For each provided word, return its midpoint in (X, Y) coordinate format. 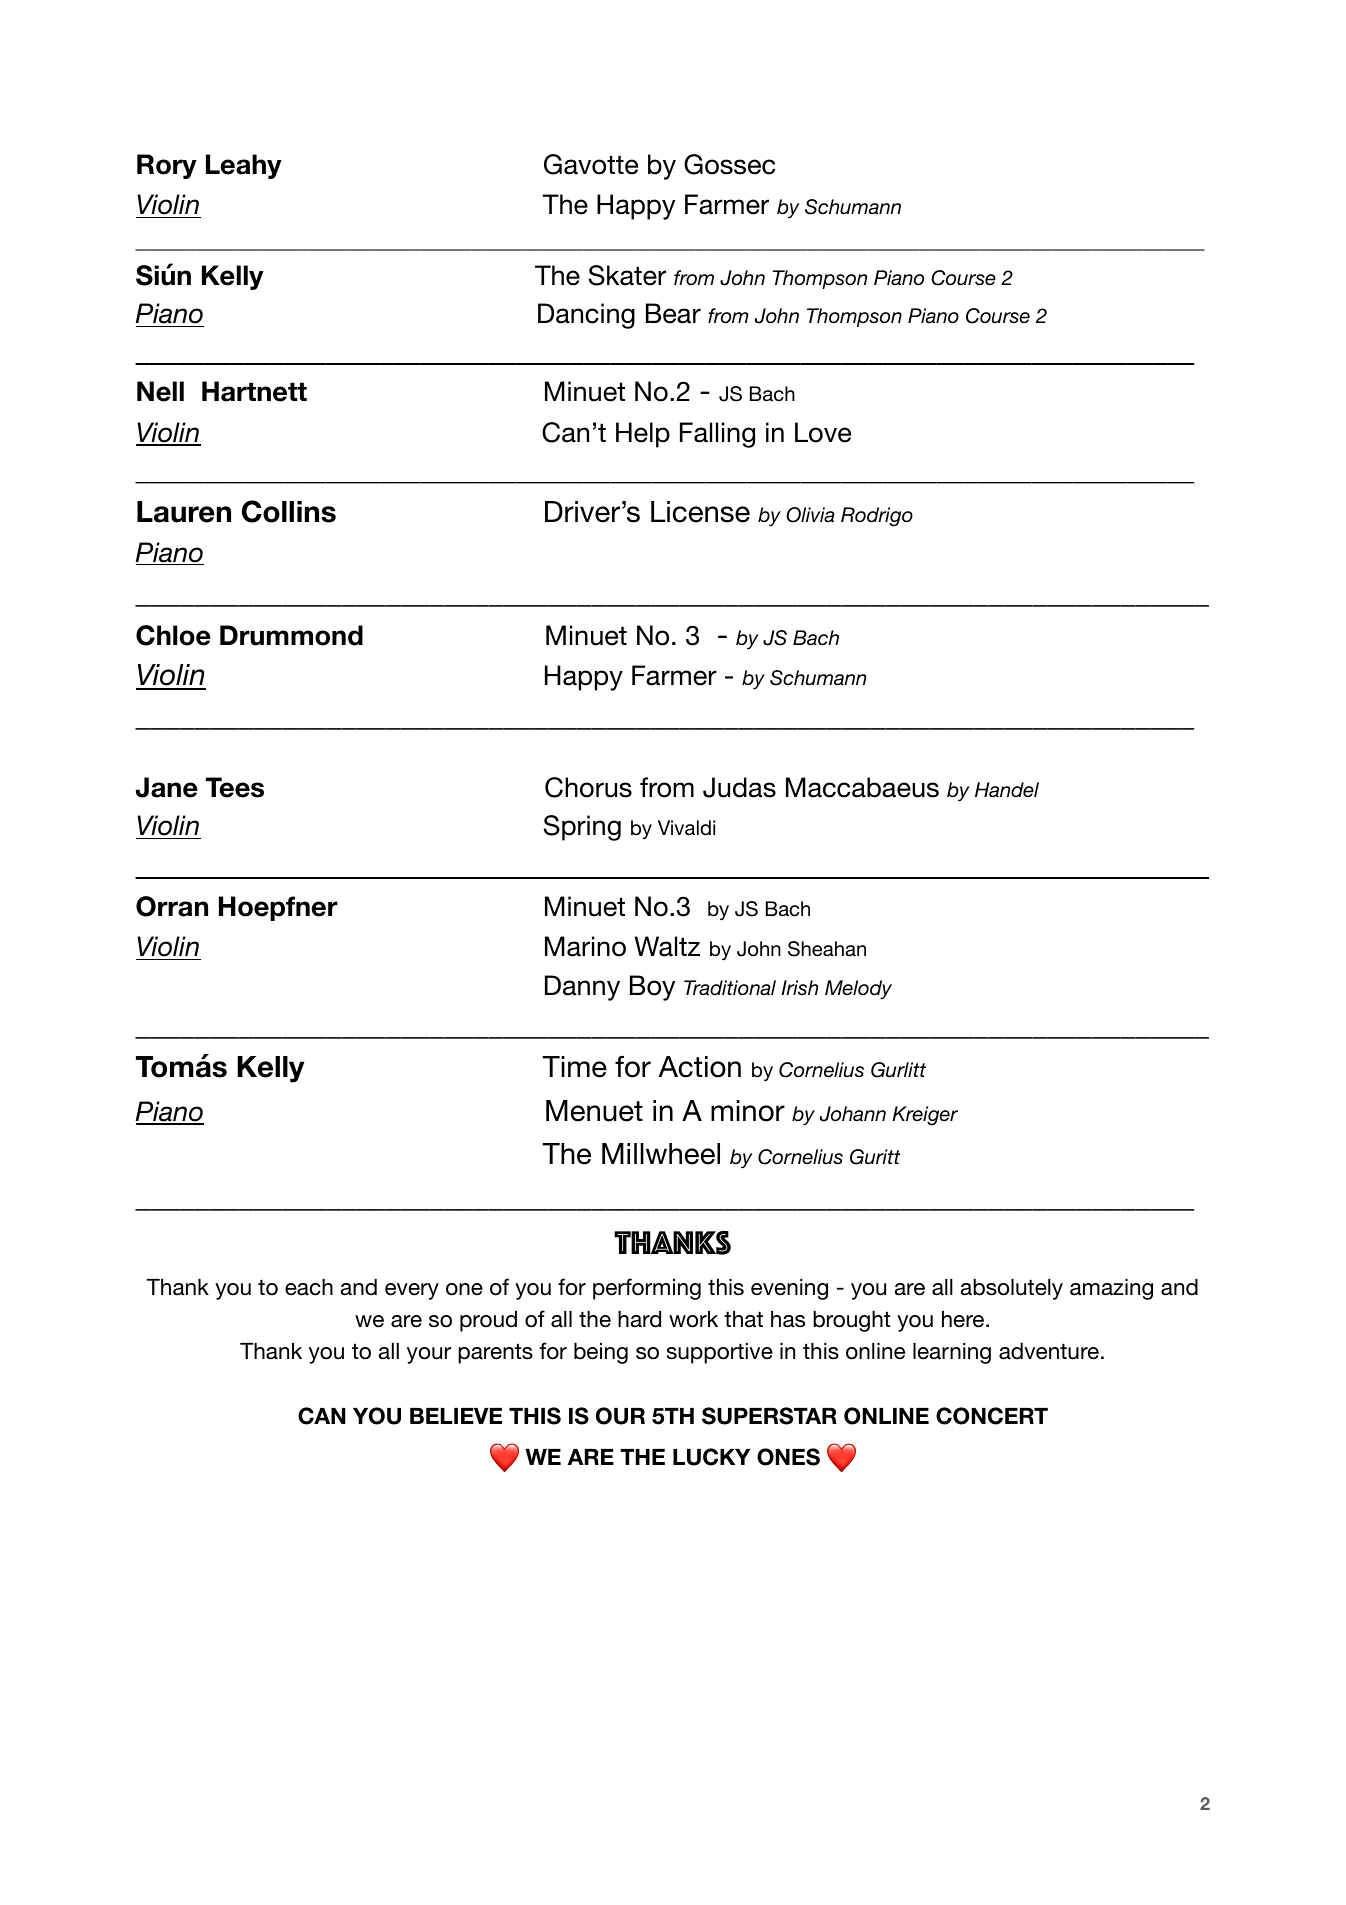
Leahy (244, 166)
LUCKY (711, 1457)
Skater (627, 275)
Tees (235, 787)
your (429, 1355)
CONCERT (992, 1416)
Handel (1007, 790)
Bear (673, 313)
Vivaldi (686, 828)
